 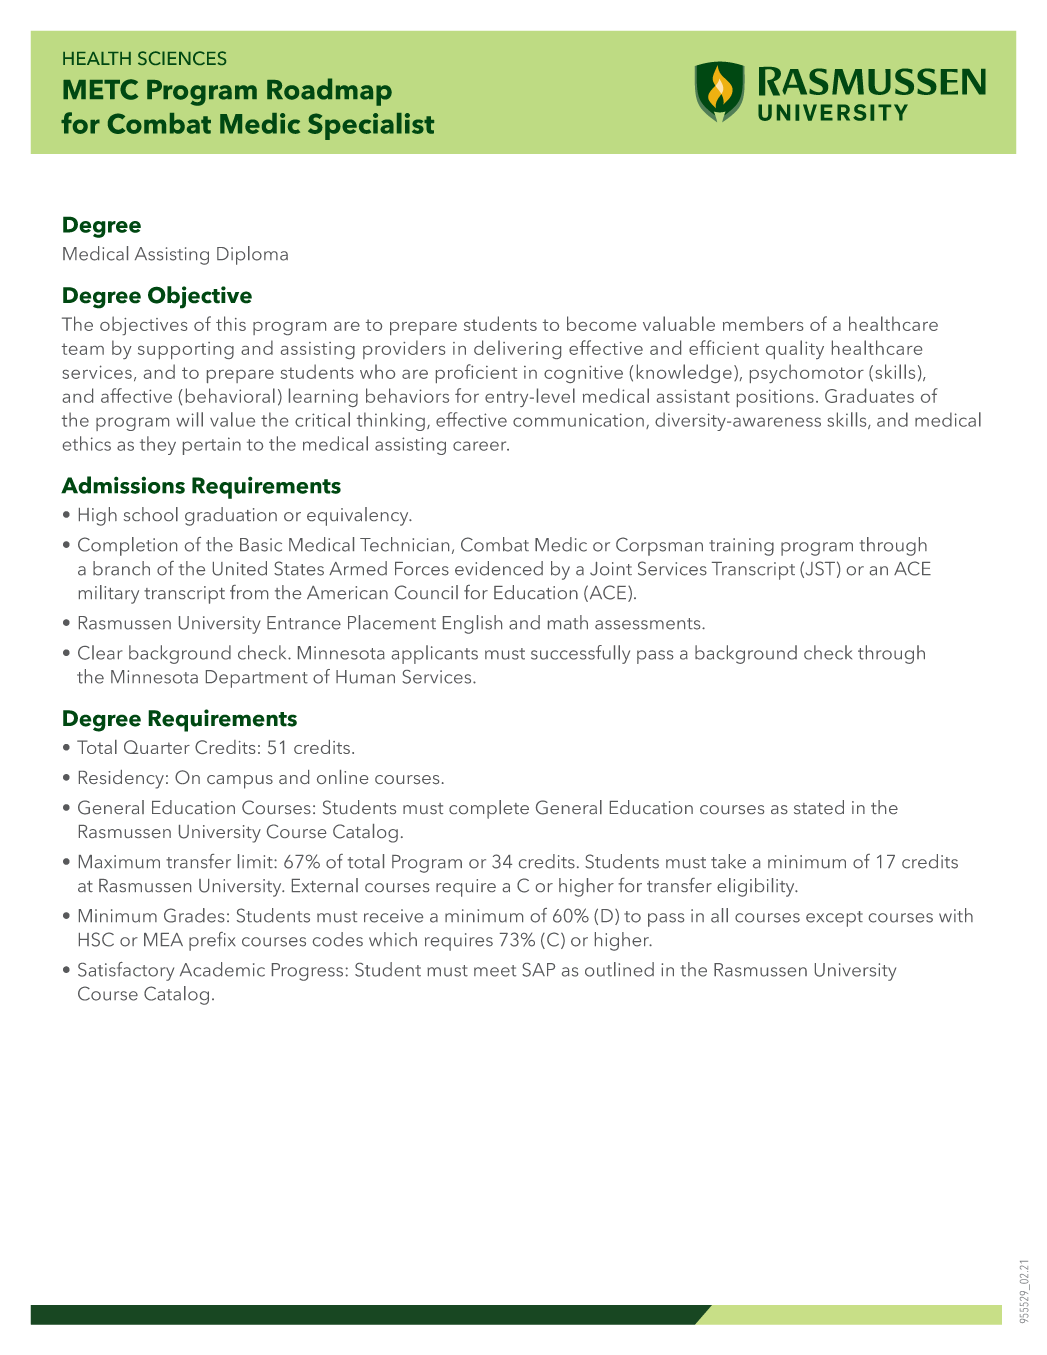 What do you see at coordinates (371, 126) in the document?
I see `Specialist` at bounding box center [371, 126].
